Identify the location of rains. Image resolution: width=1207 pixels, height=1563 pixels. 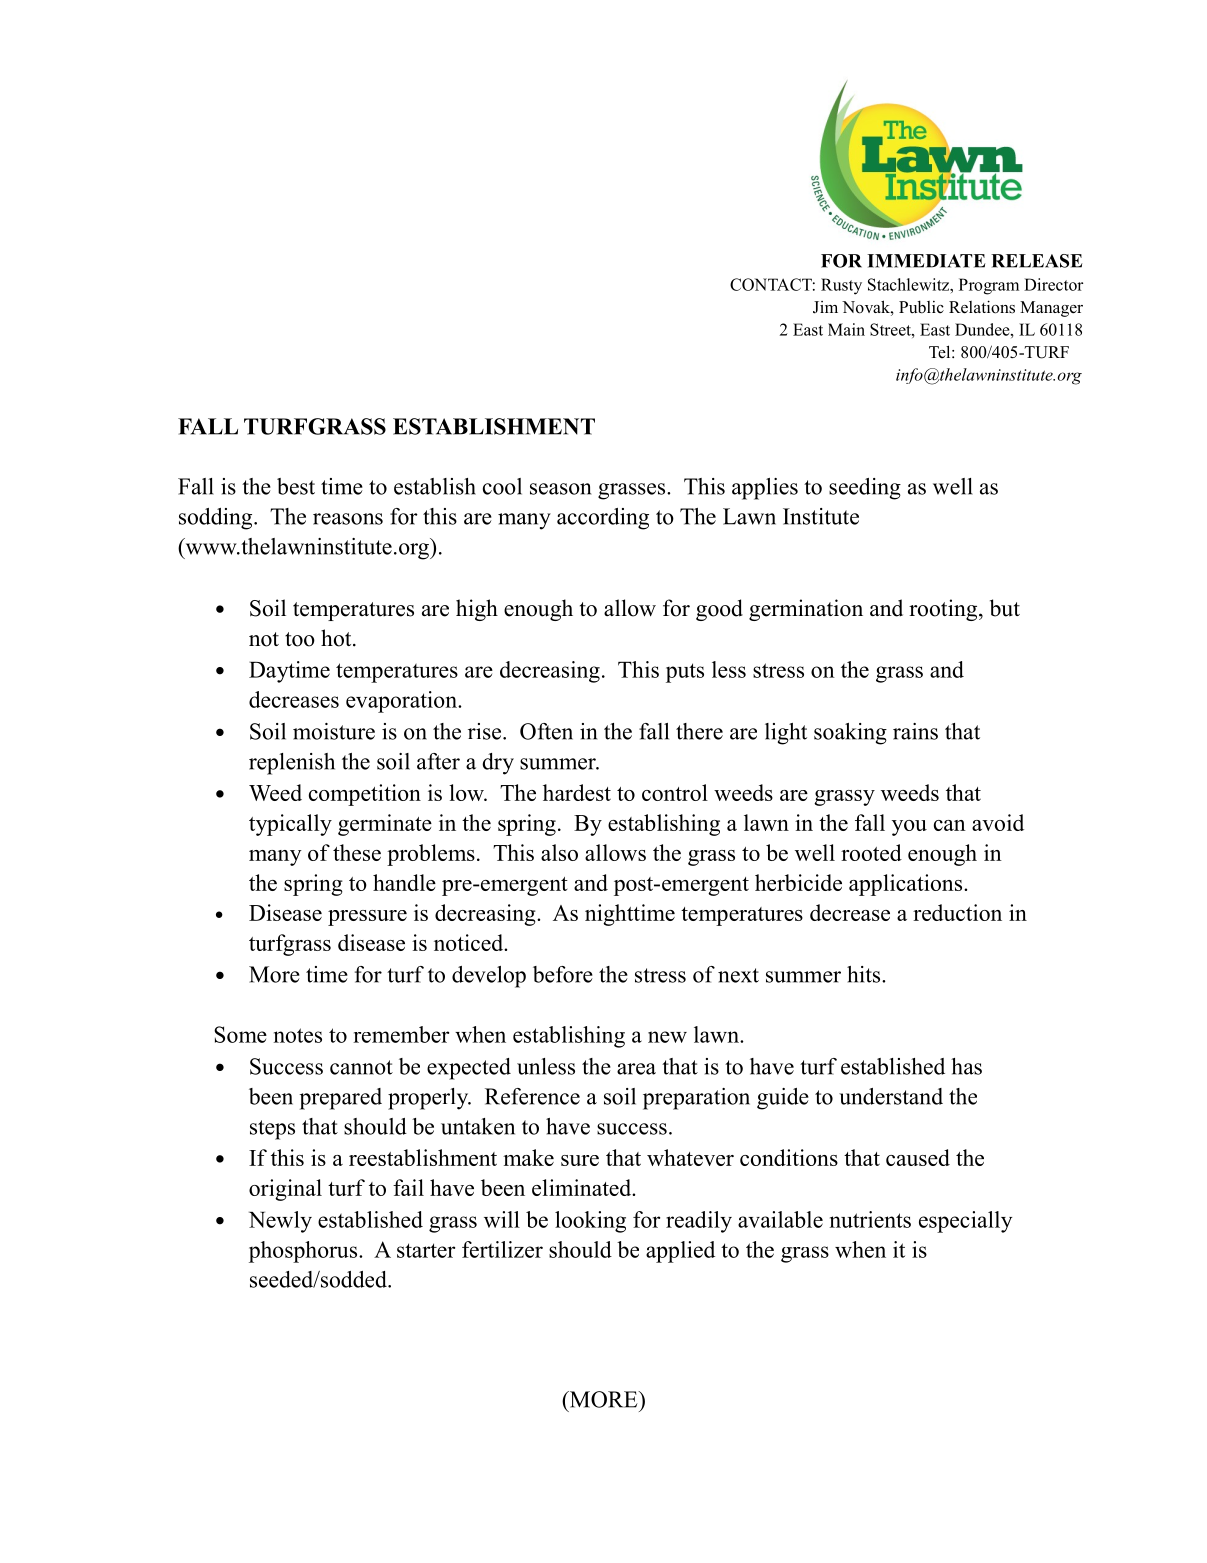
(915, 731).
